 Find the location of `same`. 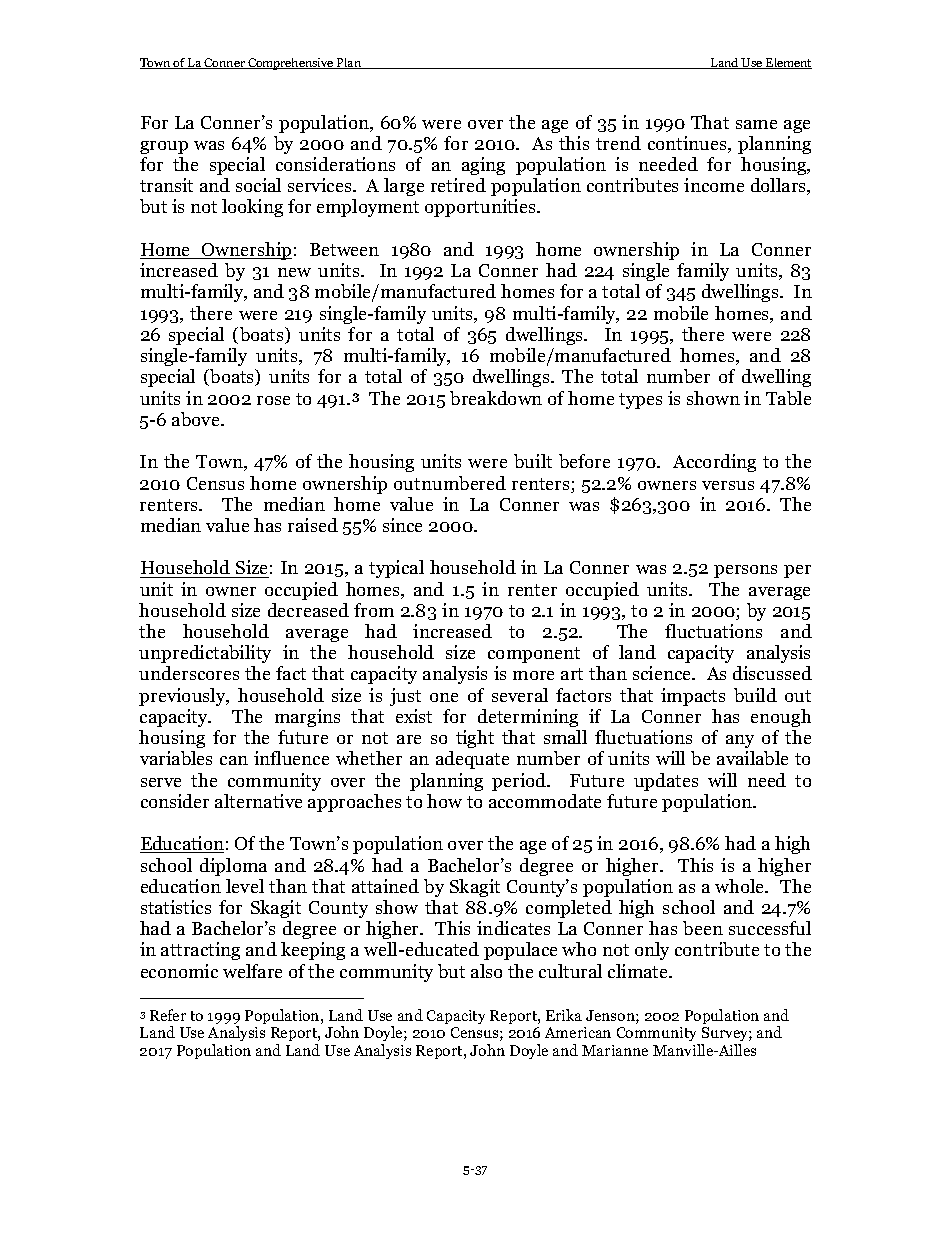

same is located at coordinates (756, 124).
